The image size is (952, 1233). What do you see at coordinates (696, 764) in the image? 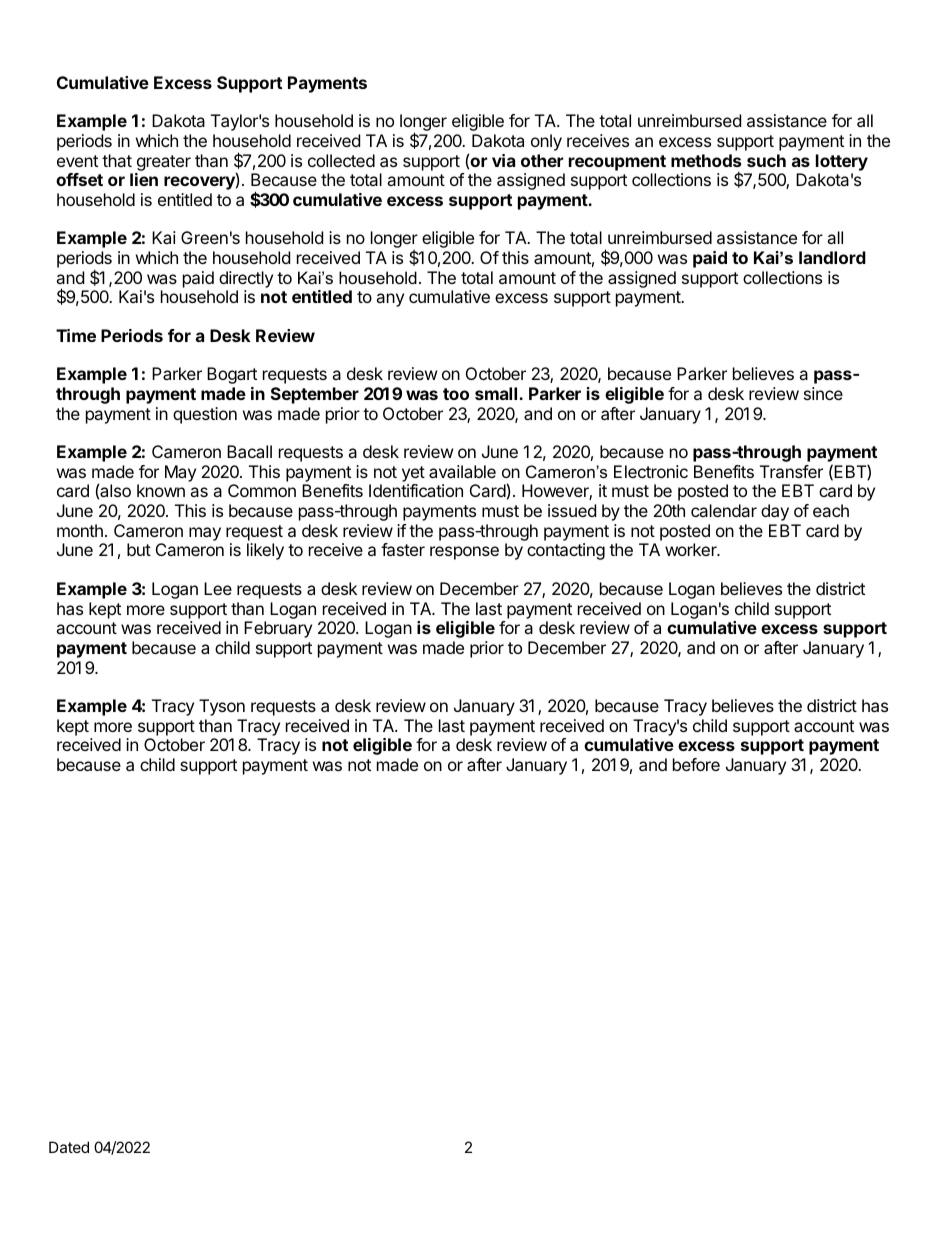
I see `before` at bounding box center [696, 764].
